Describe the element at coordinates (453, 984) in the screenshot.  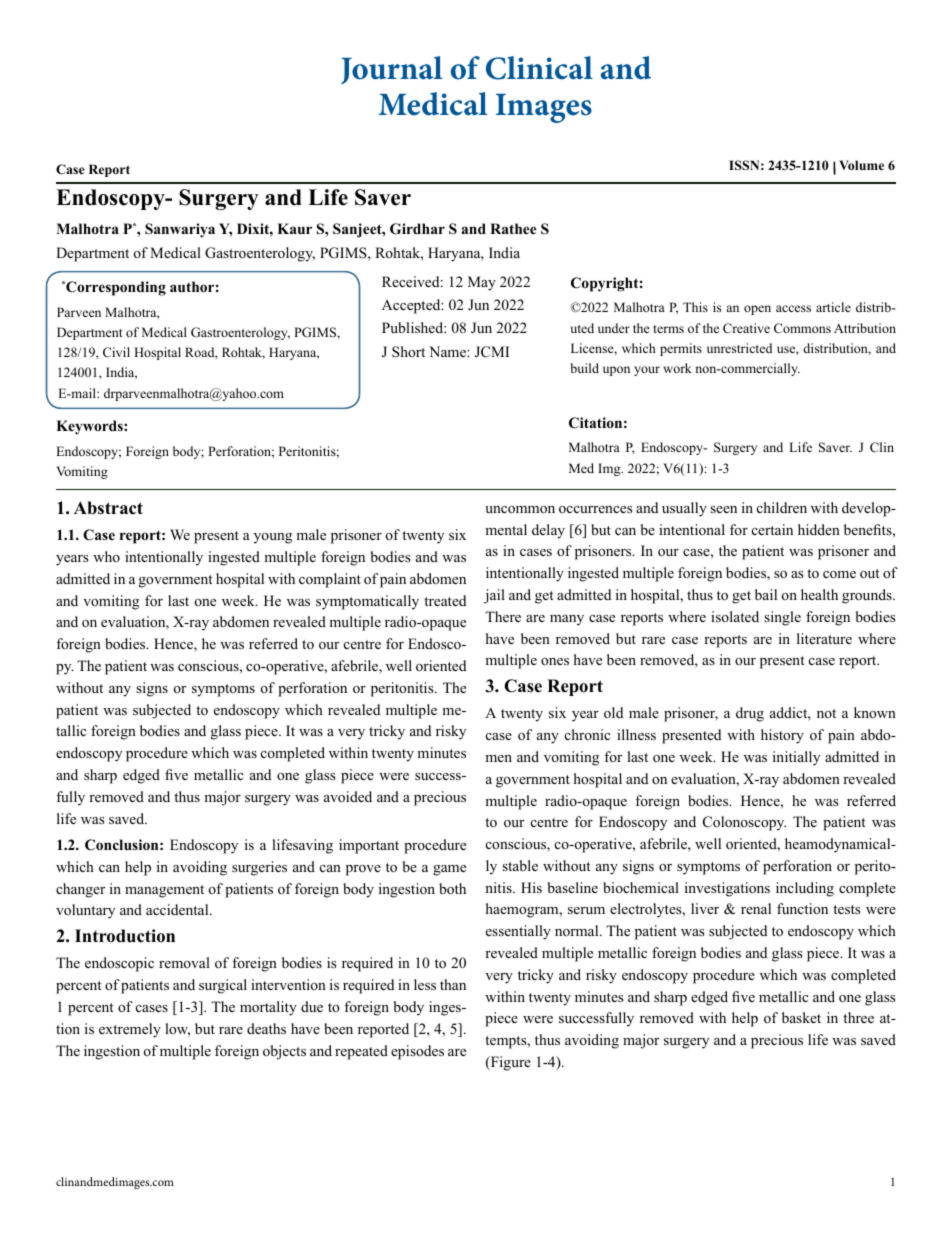
I see `than` at that location.
